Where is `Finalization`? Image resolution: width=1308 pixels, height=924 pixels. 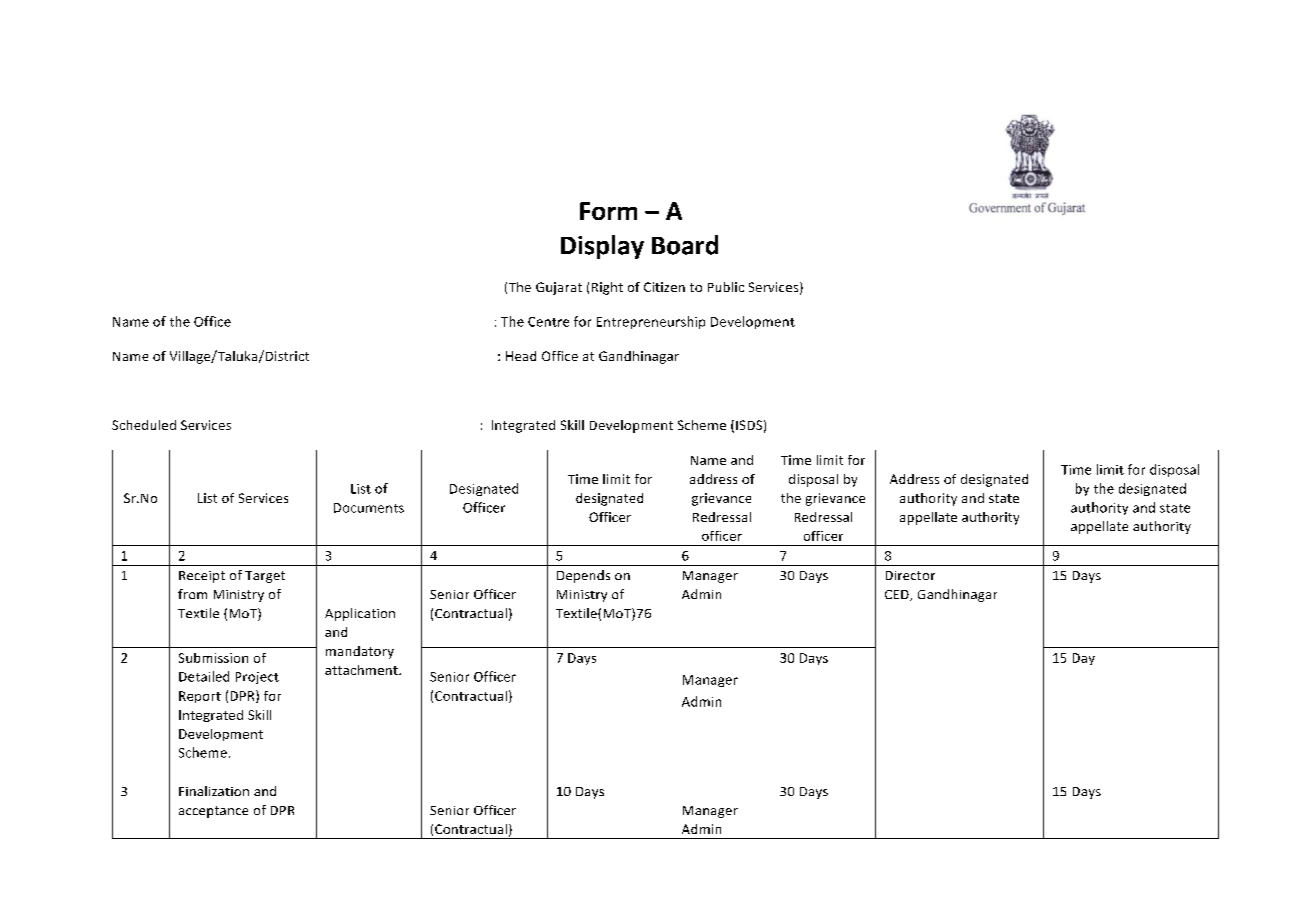 Finalization is located at coordinates (214, 791).
